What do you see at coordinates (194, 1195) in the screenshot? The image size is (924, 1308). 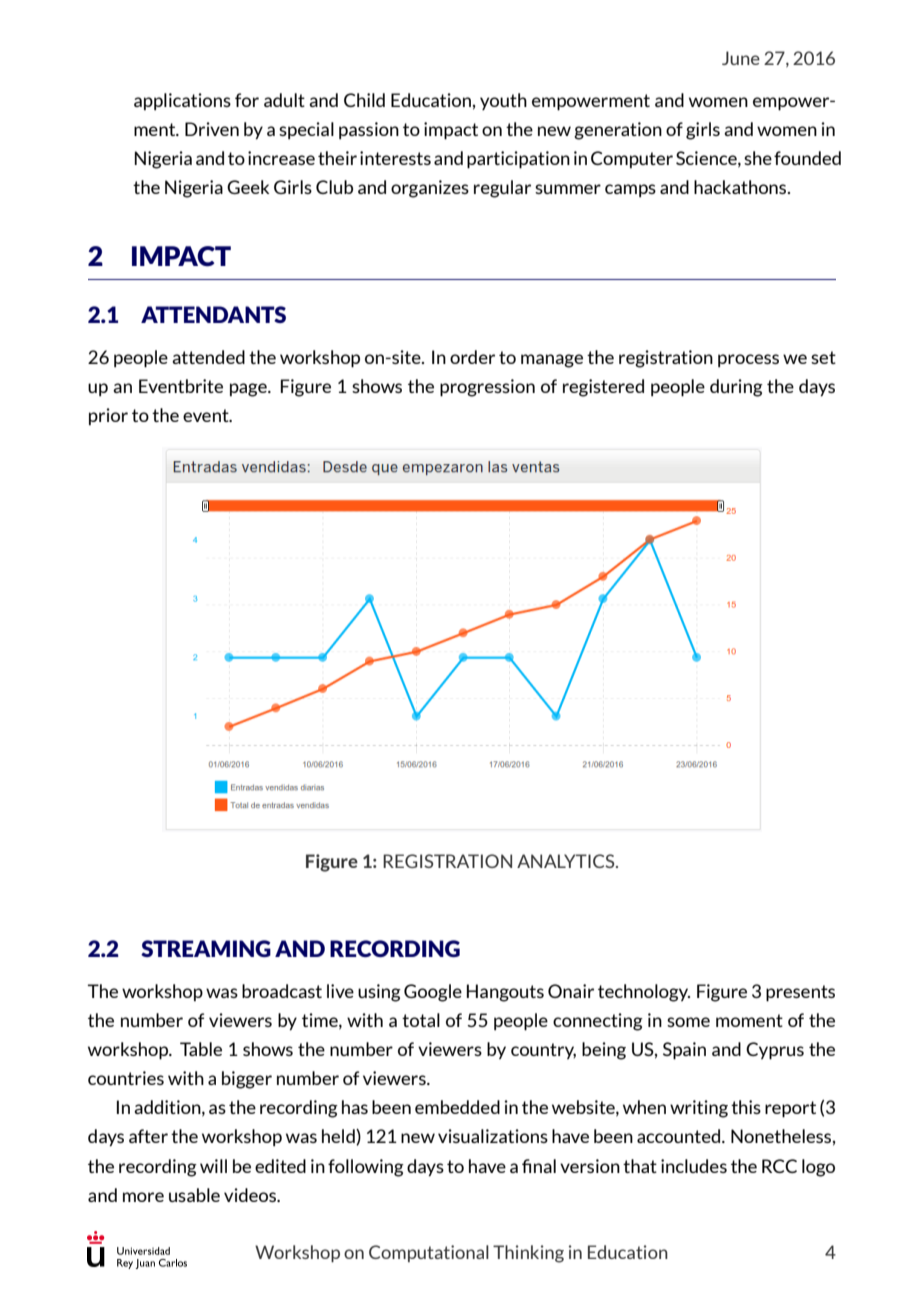 I see `usable` at bounding box center [194, 1195].
